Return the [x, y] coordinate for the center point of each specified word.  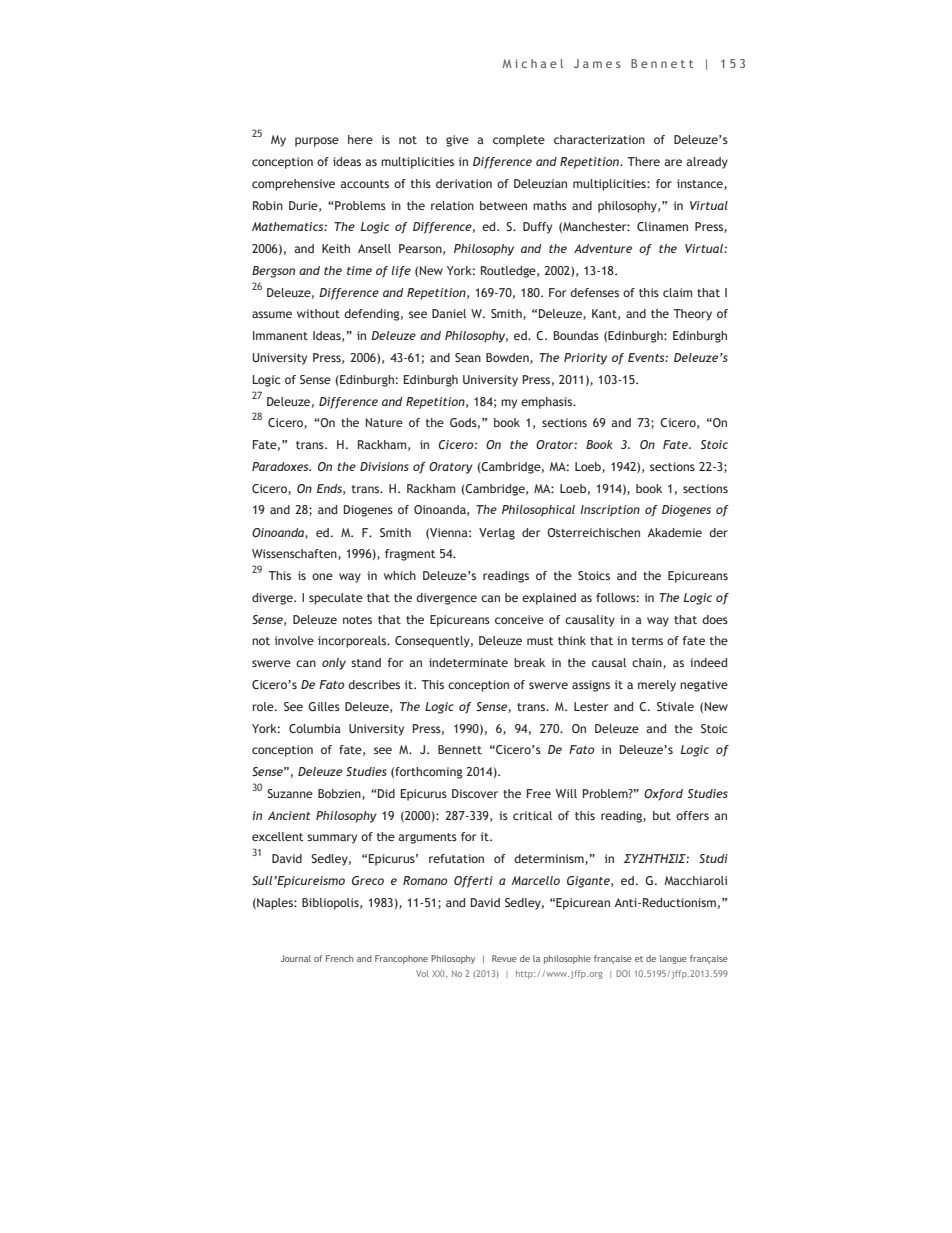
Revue [504, 958]
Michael [533, 63]
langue [673, 959]
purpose [317, 142]
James [597, 63]
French [339, 958]
